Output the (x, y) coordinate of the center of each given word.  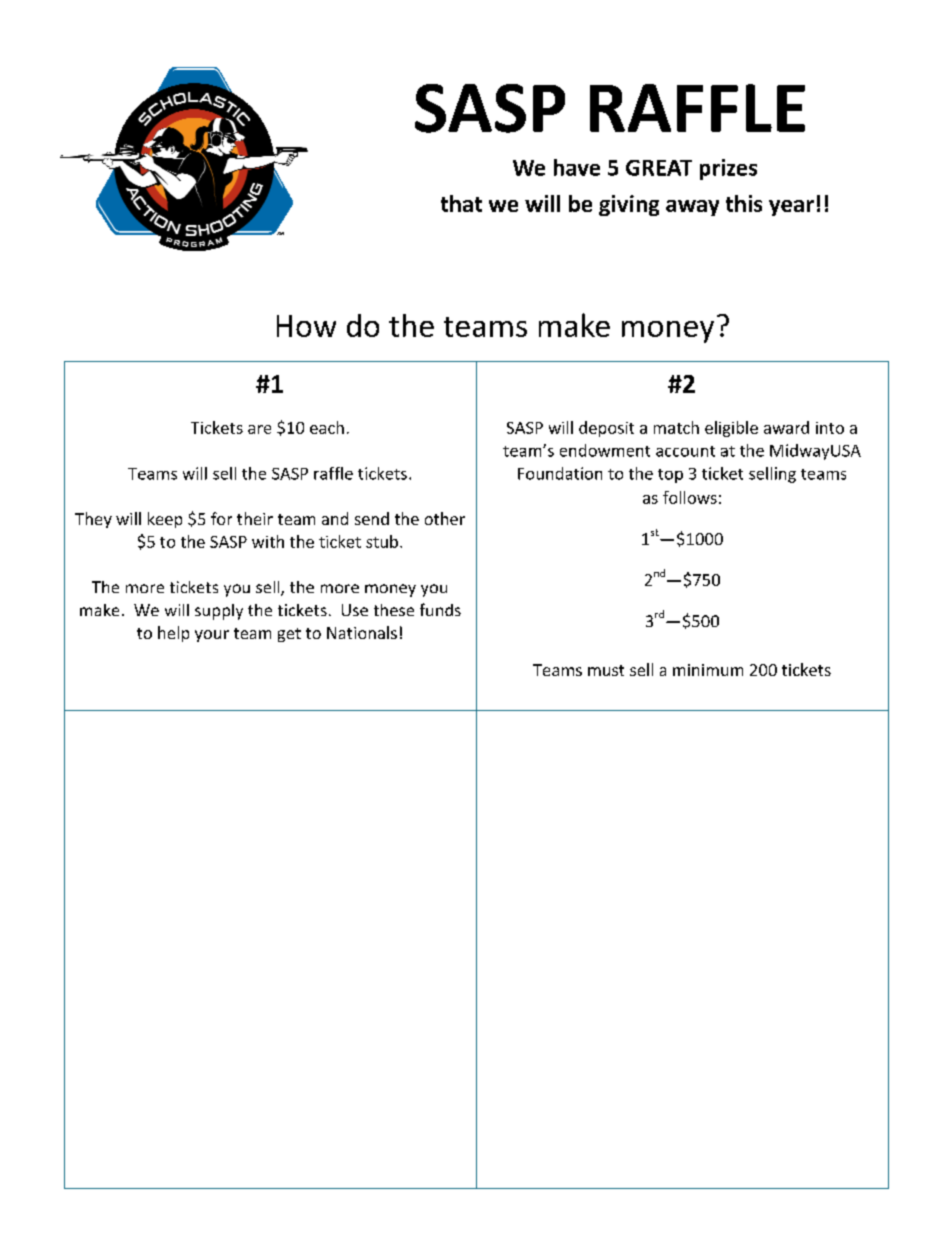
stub (382, 541)
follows (690, 497)
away (692, 208)
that (461, 203)
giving (629, 205)
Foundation (560, 473)
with (268, 541)
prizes (728, 169)
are (259, 429)
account (685, 451)
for (221, 518)
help (173, 634)
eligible (731, 429)
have (577, 167)
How (306, 326)
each (327, 427)
